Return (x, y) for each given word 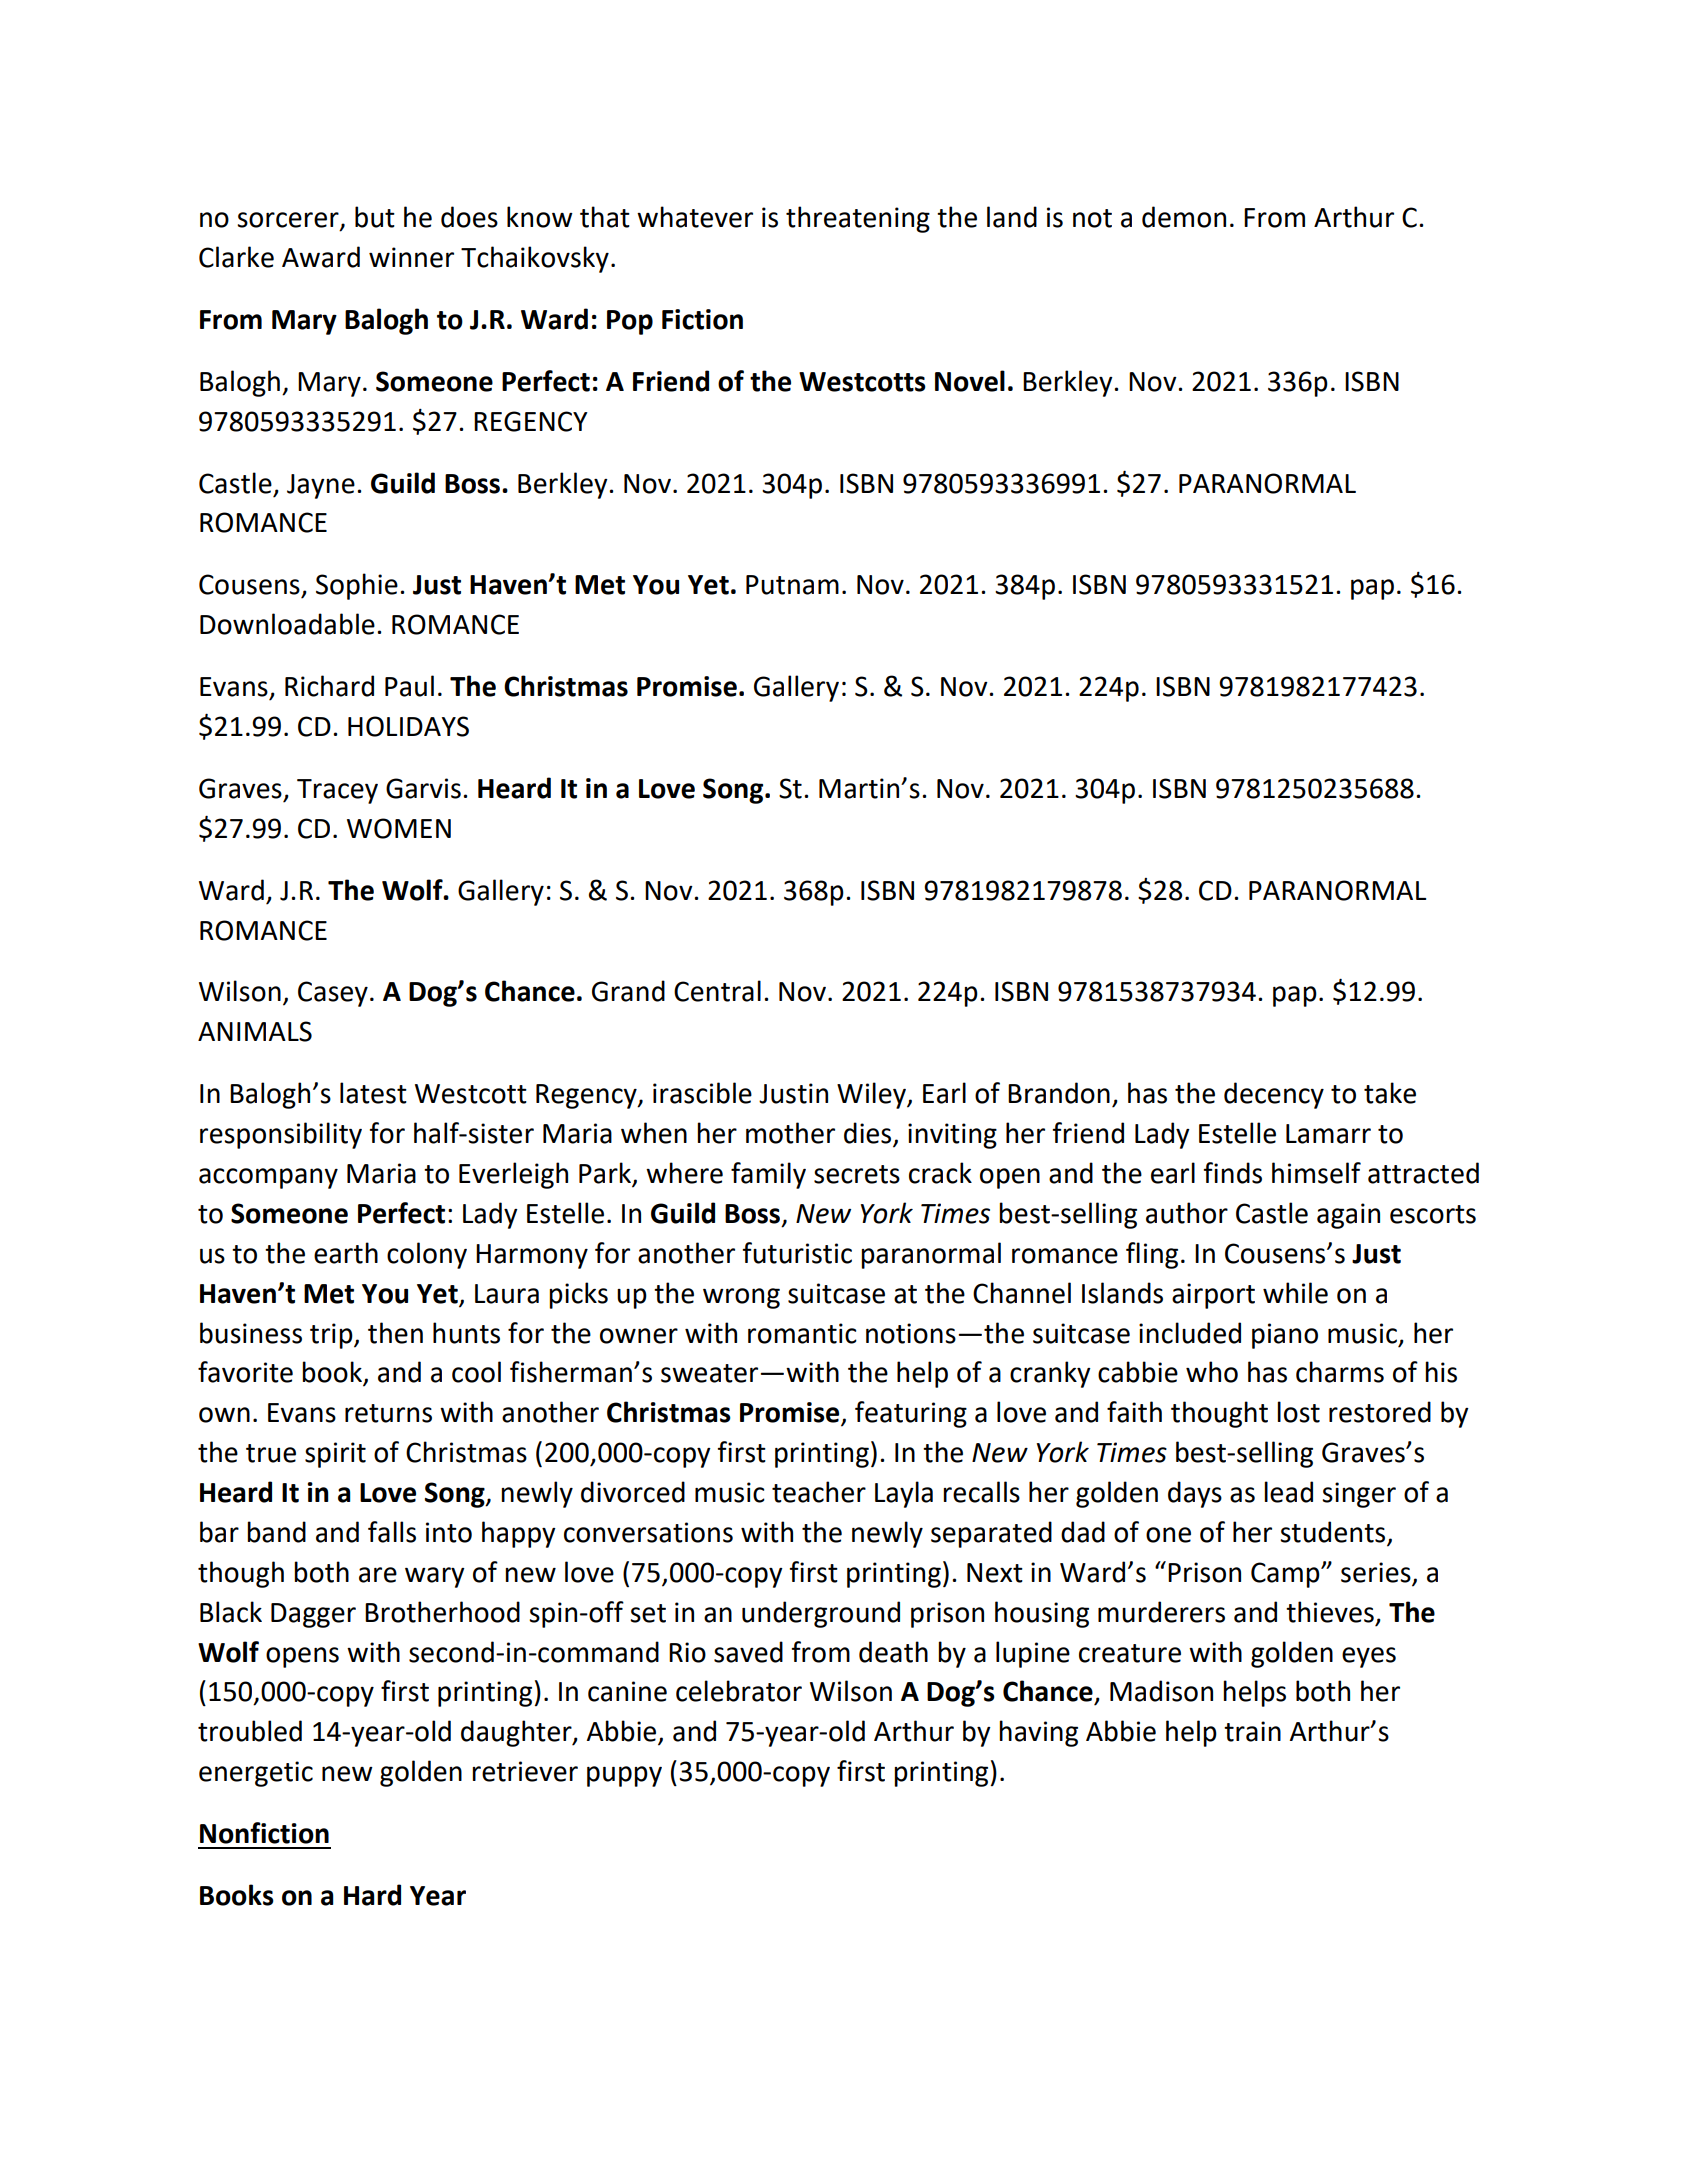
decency (1274, 1095)
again (1348, 1216)
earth (346, 1253)
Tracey (337, 791)
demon (1184, 217)
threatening (858, 219)
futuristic (797, 1253)
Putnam (792, 585)
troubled (250, 1731)
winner (411, 257)
